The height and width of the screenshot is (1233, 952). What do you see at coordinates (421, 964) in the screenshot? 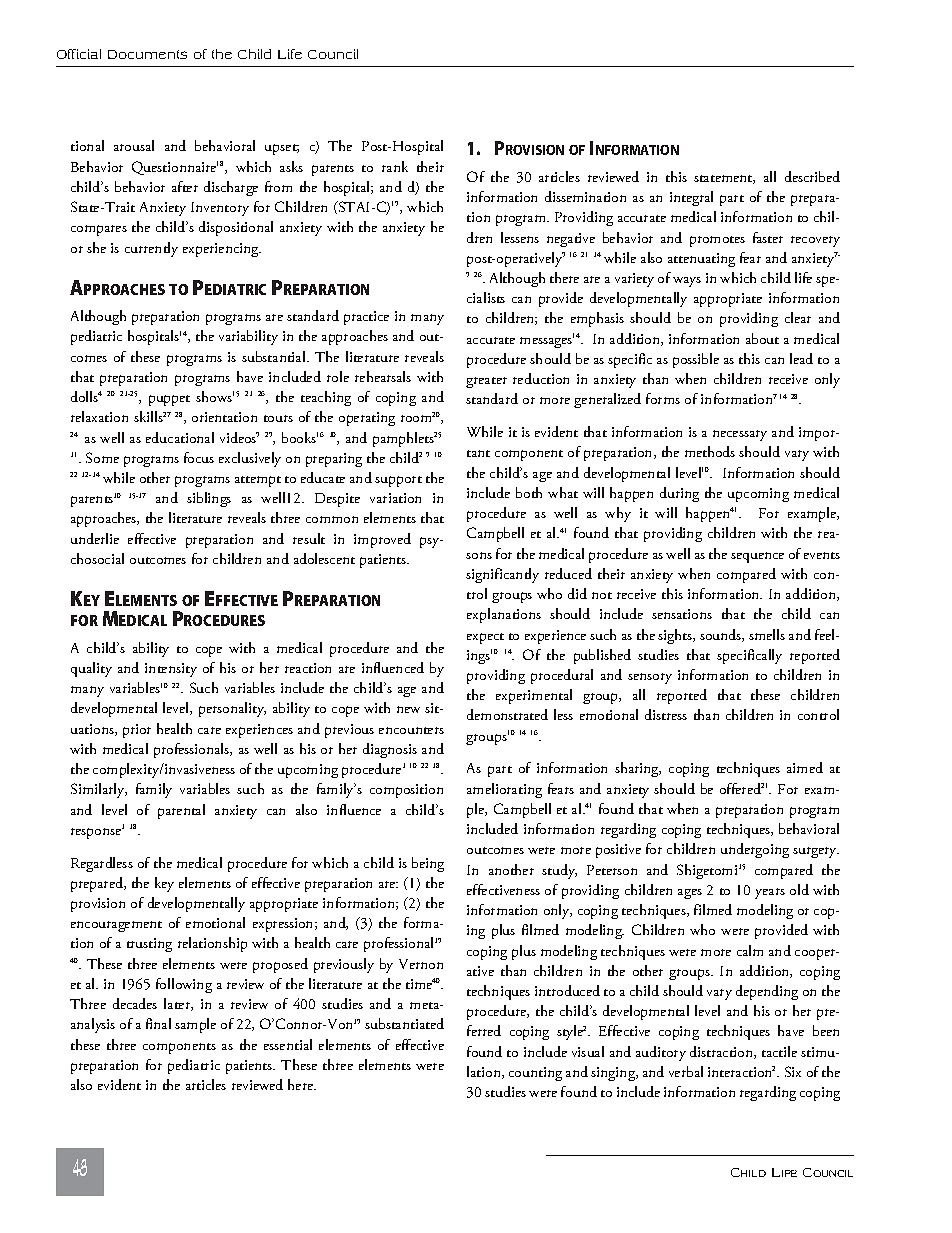
I see `Vernon` at bounding box center [421, 964].
